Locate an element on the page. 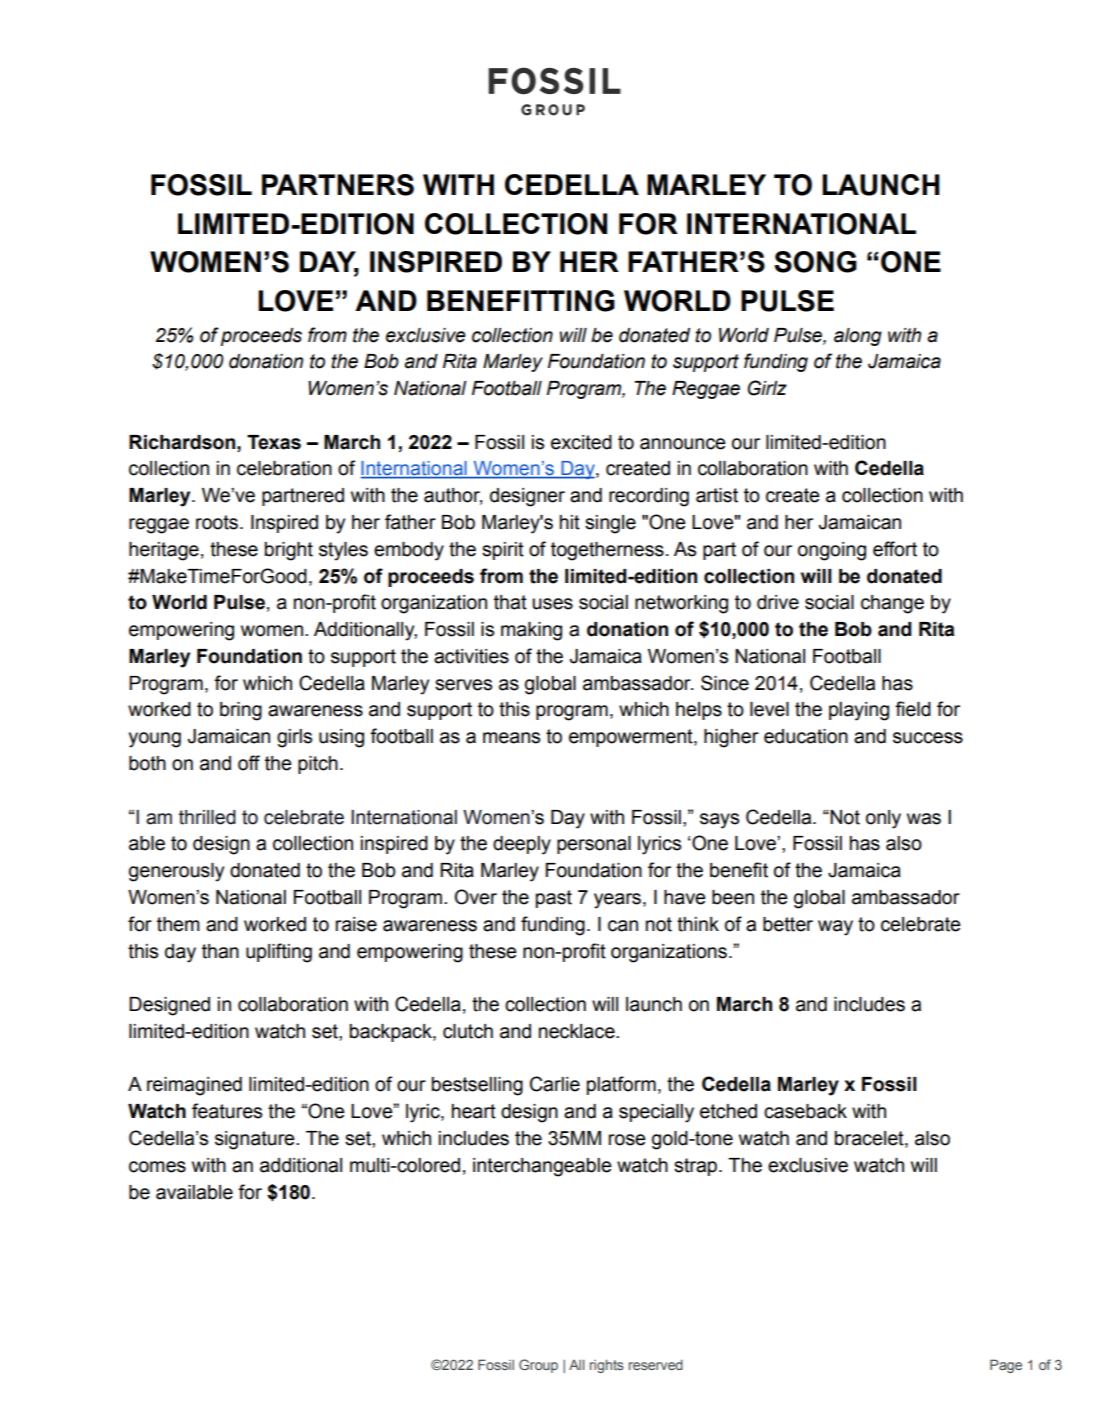 The width and height of the document is (1093, 1414). comes is located at coordinates (157, 1167).
